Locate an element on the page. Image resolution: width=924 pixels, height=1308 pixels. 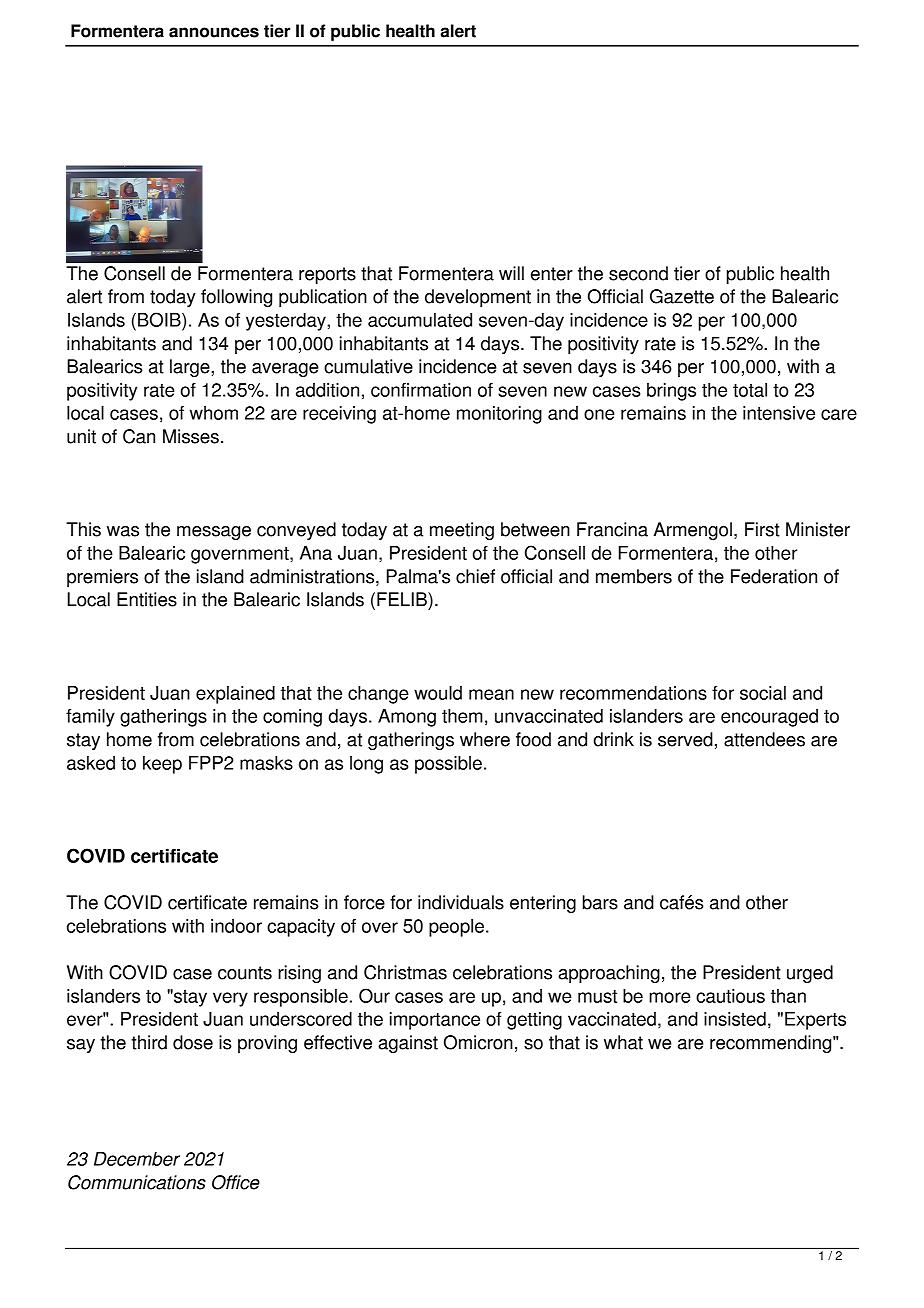
December is located at coordinates (137, 1159).
